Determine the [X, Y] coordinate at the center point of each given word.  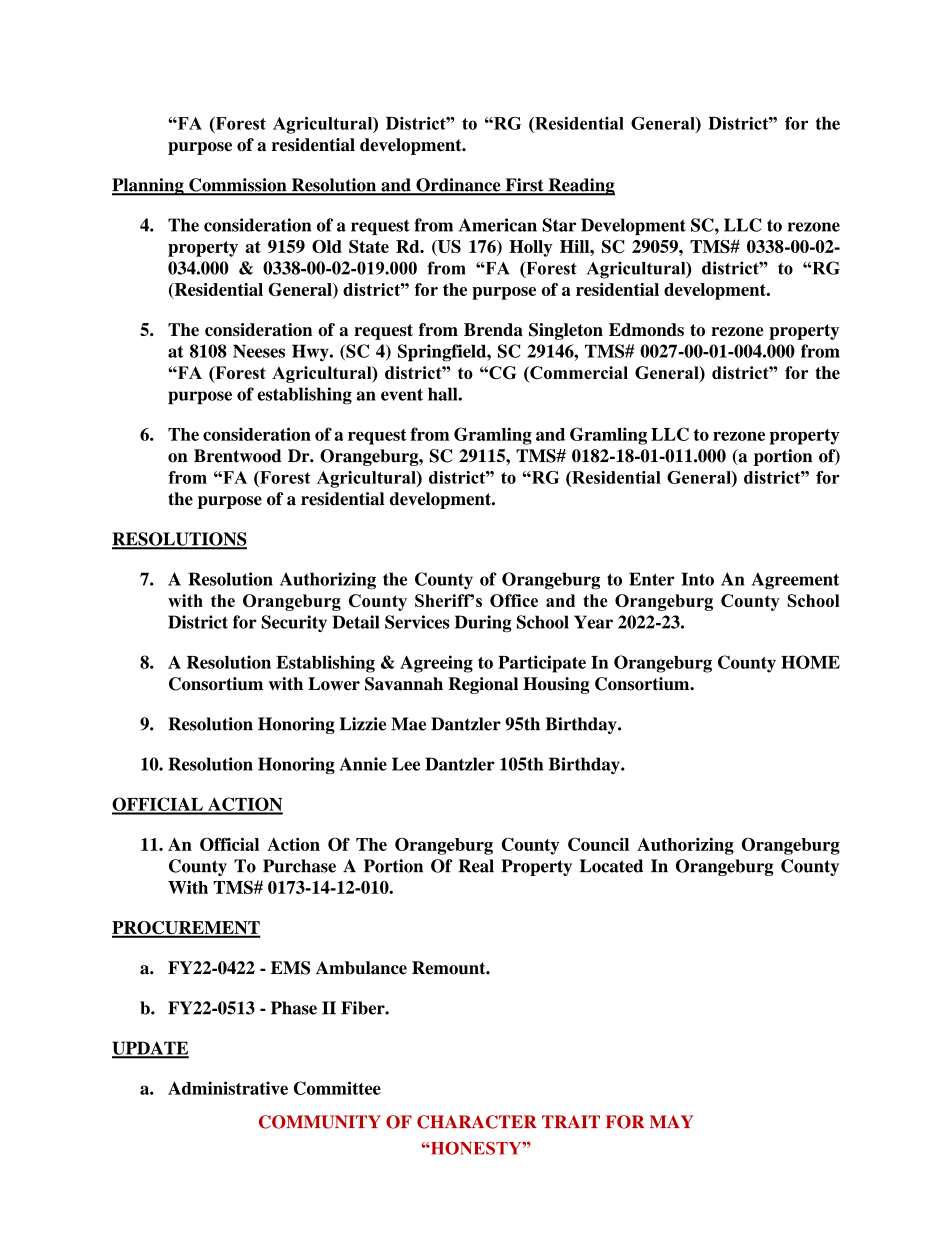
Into [697, 579]
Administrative [228, 1088]
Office [514, 600]
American [498, 225]
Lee [406, 764]
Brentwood [238, 456]
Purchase [299, 866]
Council [598, 844]
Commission [238, 186]
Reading [580, 187]
